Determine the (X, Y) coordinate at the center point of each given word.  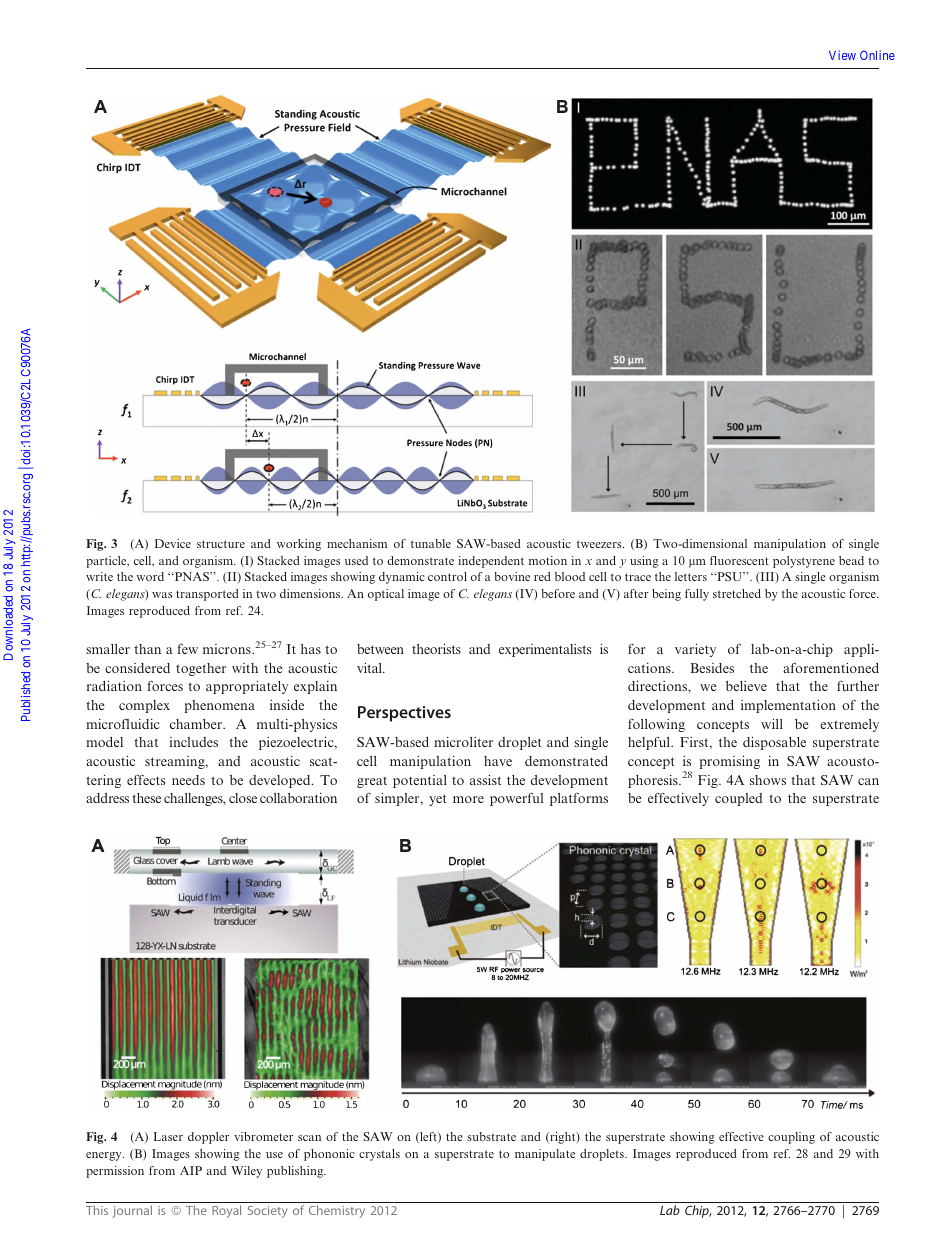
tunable (431, 543)
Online (877, 55)
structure (221, 544)
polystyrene (804, 562)
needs (188, 780)
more (468, 799)
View (842, 55)
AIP (191, 1170)
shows (768, 780)
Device (173, 543)
